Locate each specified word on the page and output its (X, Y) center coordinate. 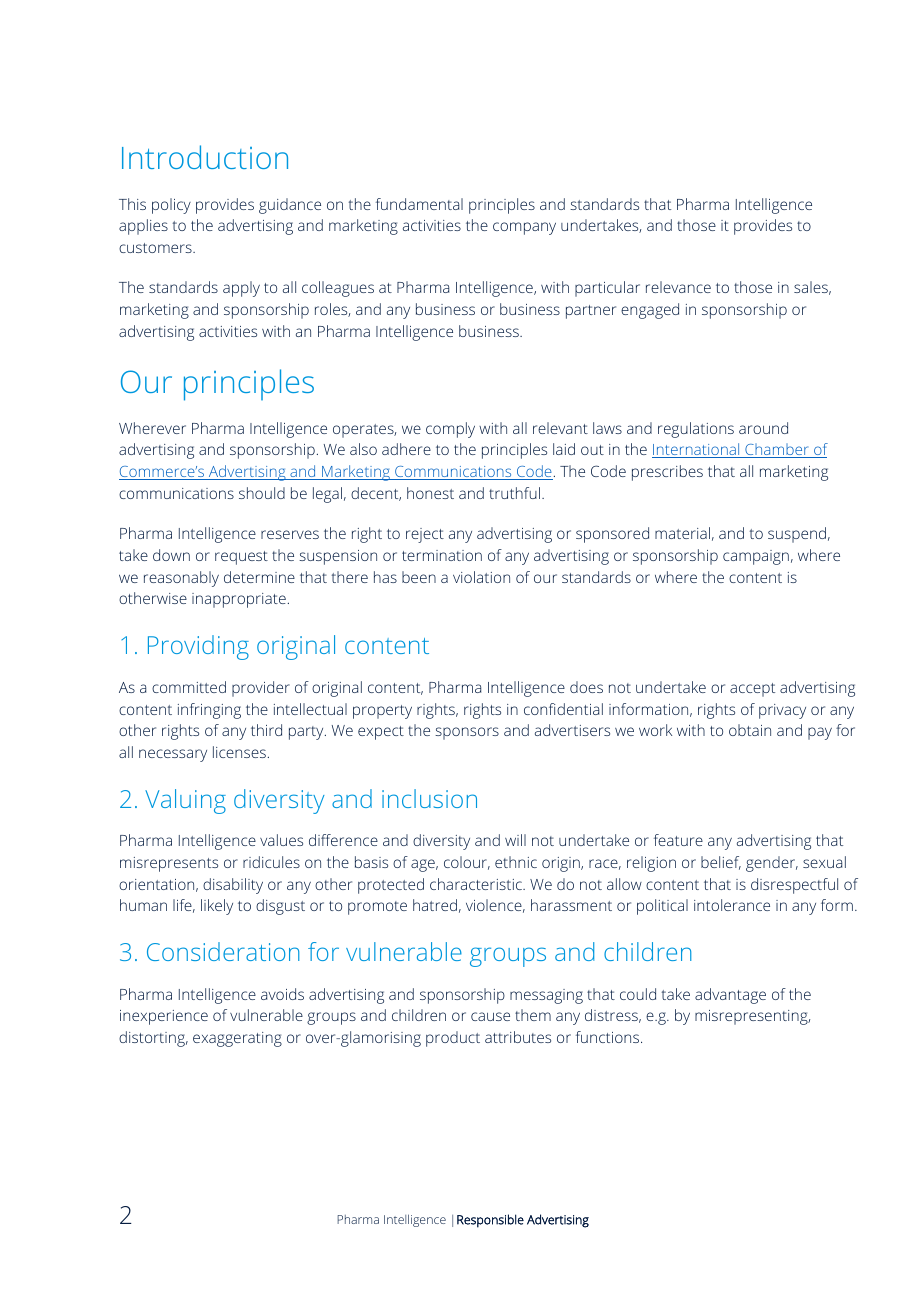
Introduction (205, 157)
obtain (750, 730)
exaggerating (237, 1039)
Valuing (185, 801)
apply (241, 289)
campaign (756, 557)
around (763, 428)
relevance (678, 287)
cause (490, 1016)
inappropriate (239, 600)
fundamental (419, 204)
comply (450, 430)
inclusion (429, 798)
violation (481, 577)
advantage (730, 996)
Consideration (223, 951)
